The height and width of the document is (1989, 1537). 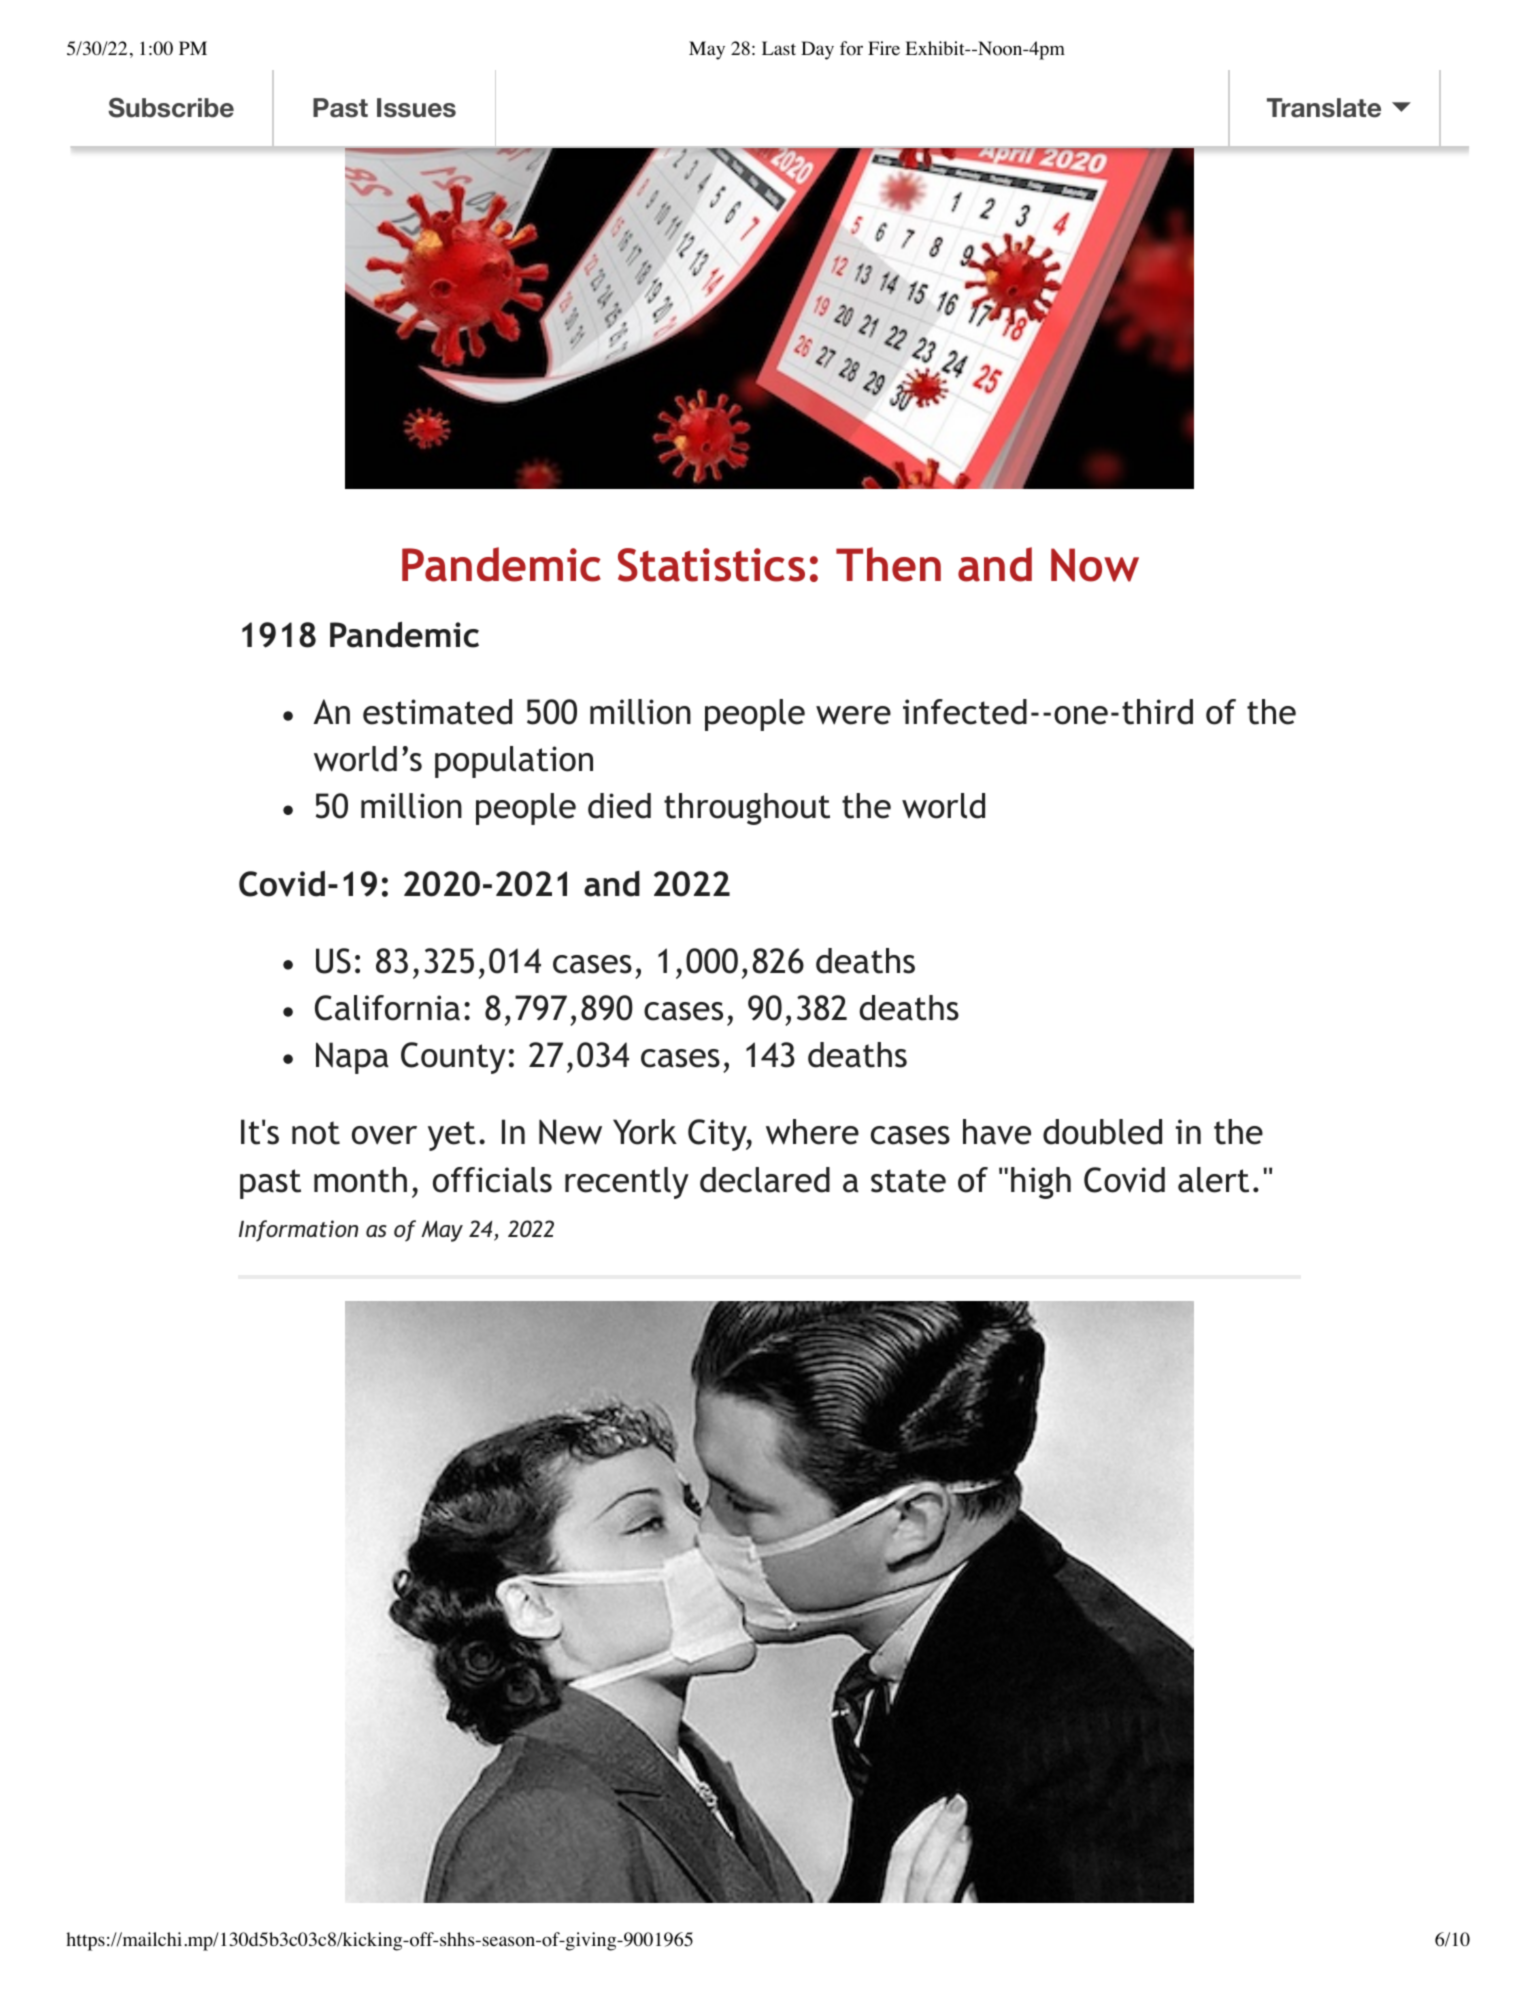 I want to click on Now, so click(x=1095, y=565).
